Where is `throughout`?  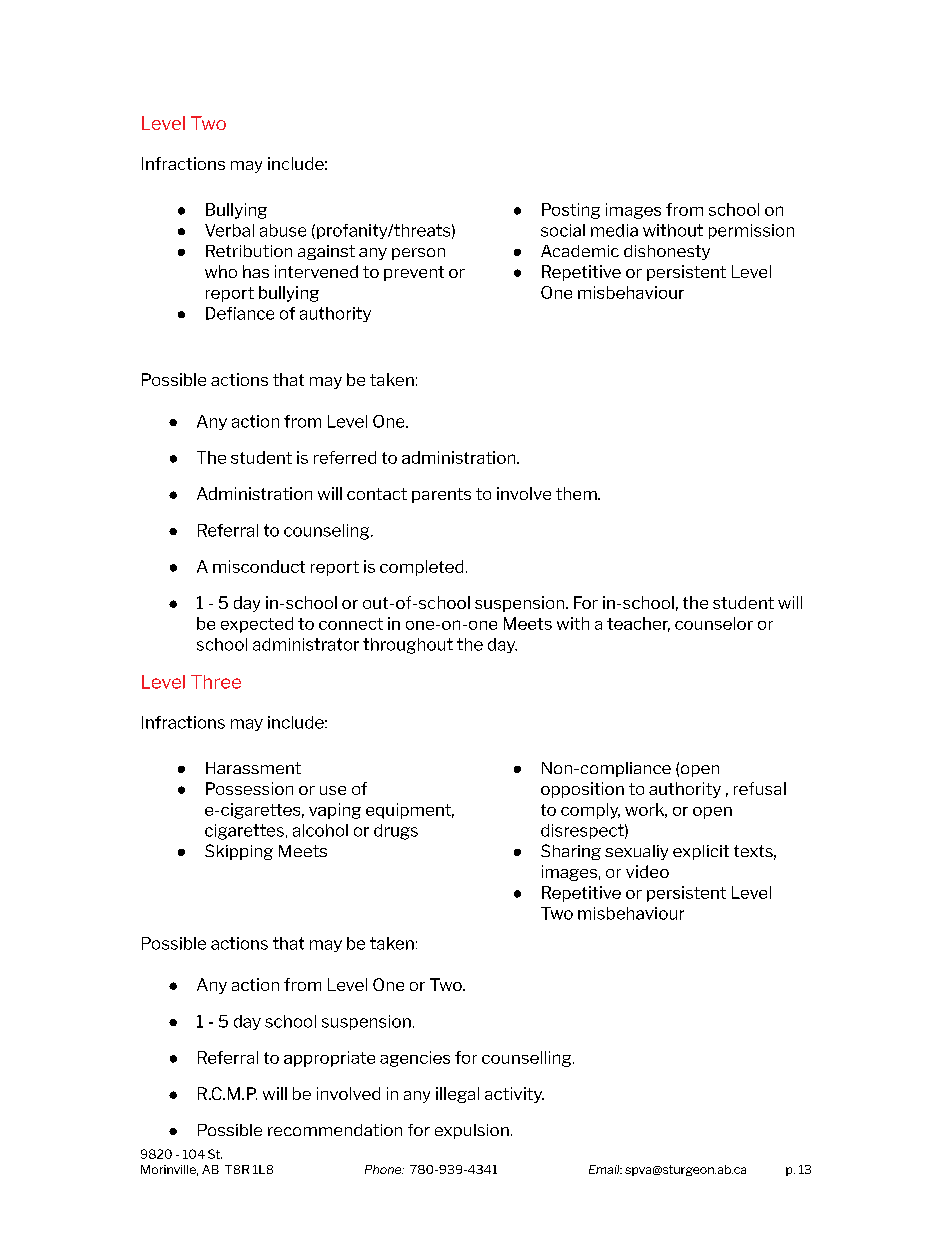
throughout is located at coordinates (408, 646).
